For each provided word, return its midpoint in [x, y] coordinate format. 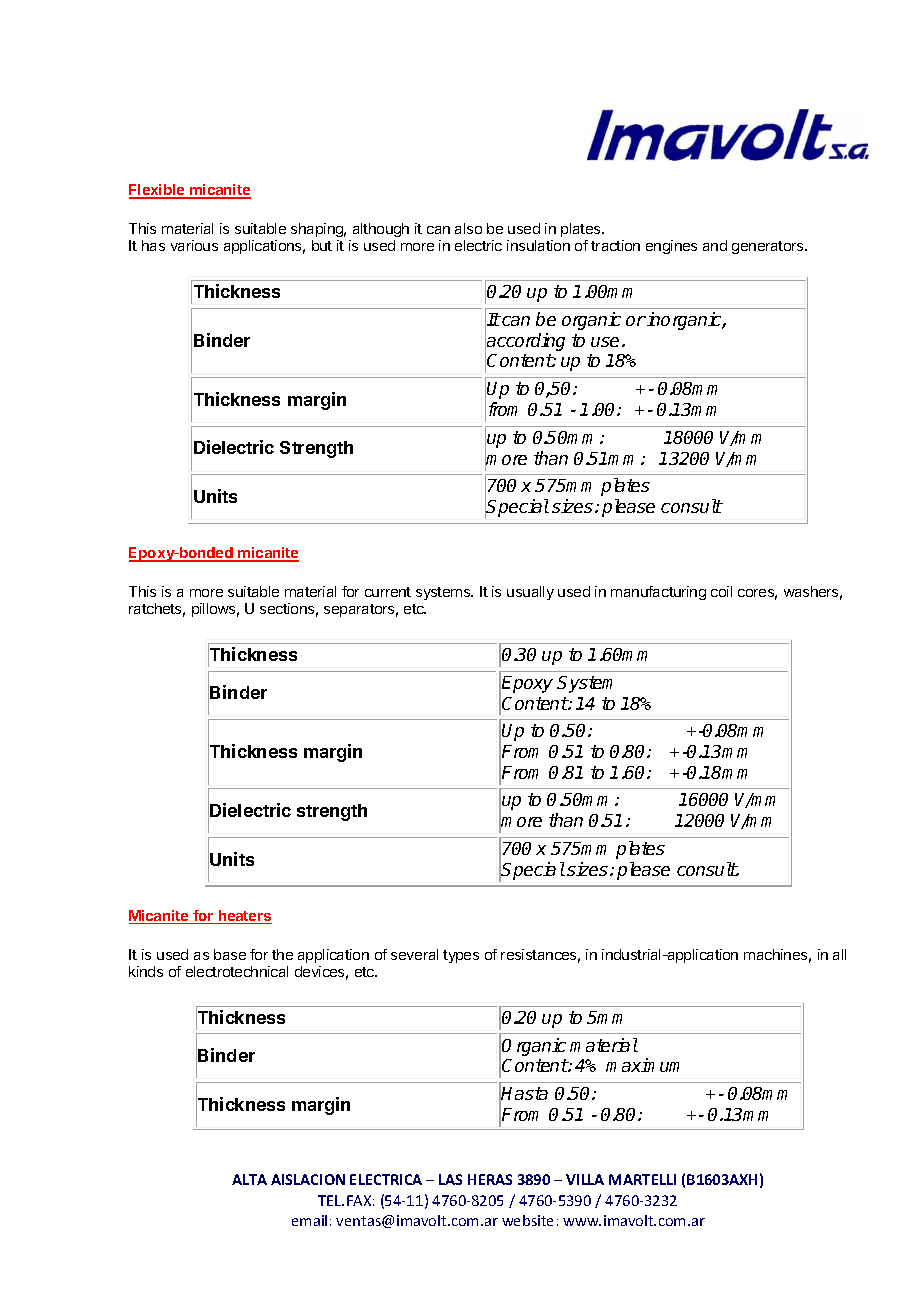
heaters [244, 917]
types [461, 956]
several [414, 954]
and [715, 245]
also [468, 228]
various [194, 245]
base [230, 954]
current [388, 592]
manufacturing [658, 593]
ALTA [249, 1179]
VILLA [585, 1179]
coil [721, 591]
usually [530, 593]
